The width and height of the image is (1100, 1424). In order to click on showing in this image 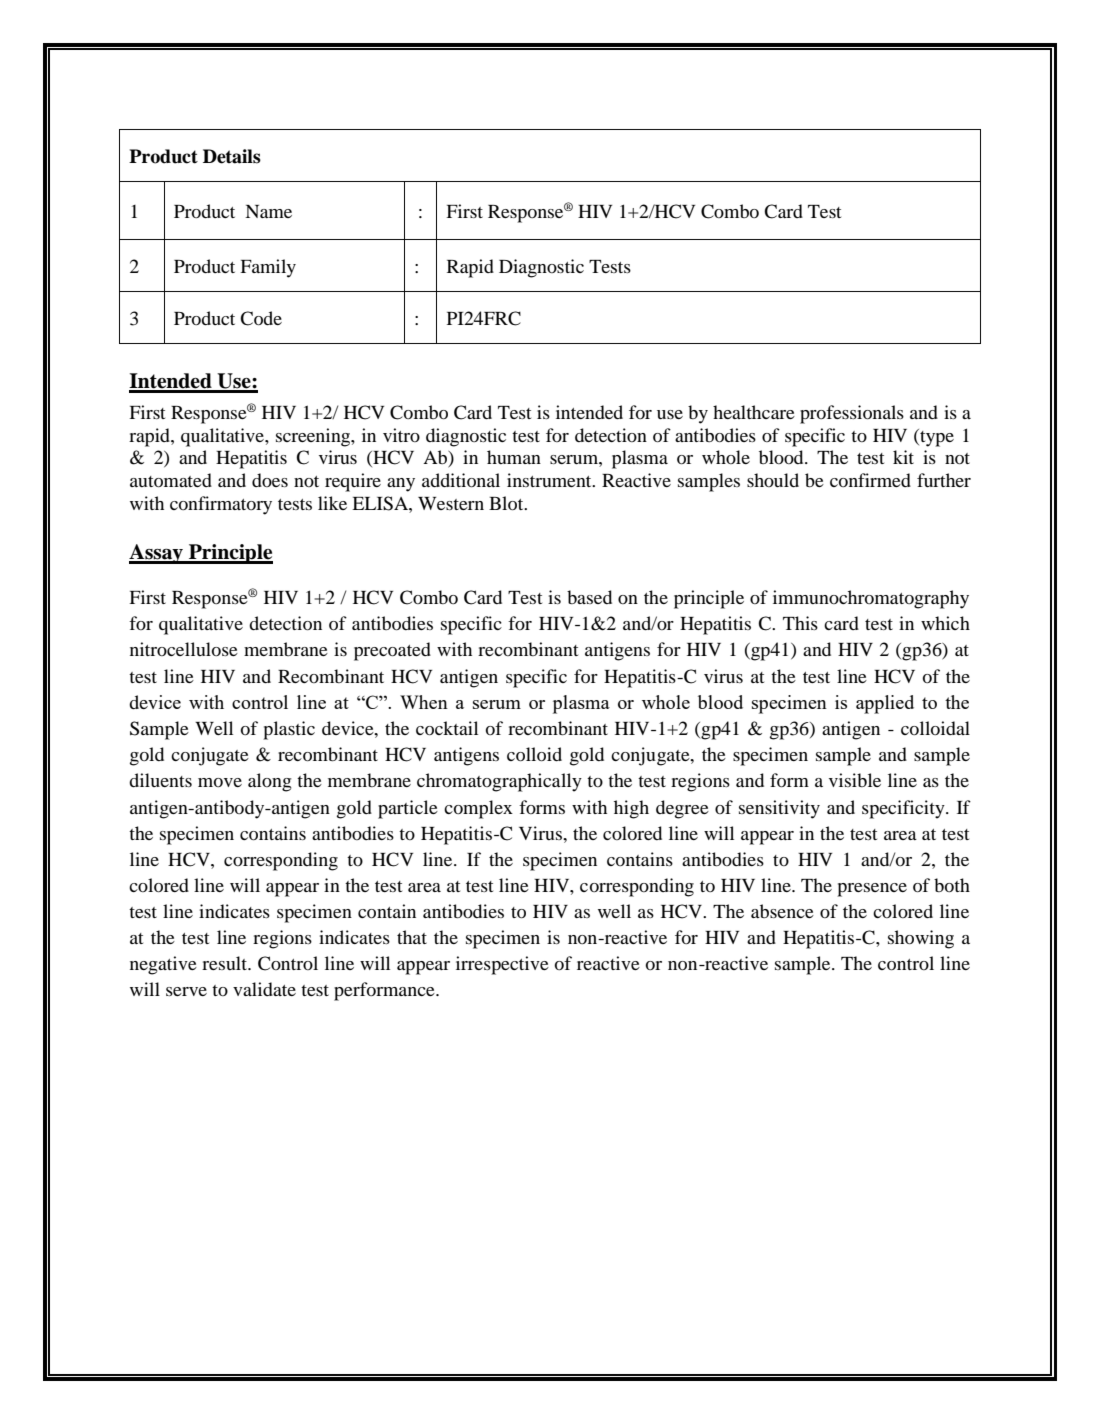, I will do `click(921, 939)`.
